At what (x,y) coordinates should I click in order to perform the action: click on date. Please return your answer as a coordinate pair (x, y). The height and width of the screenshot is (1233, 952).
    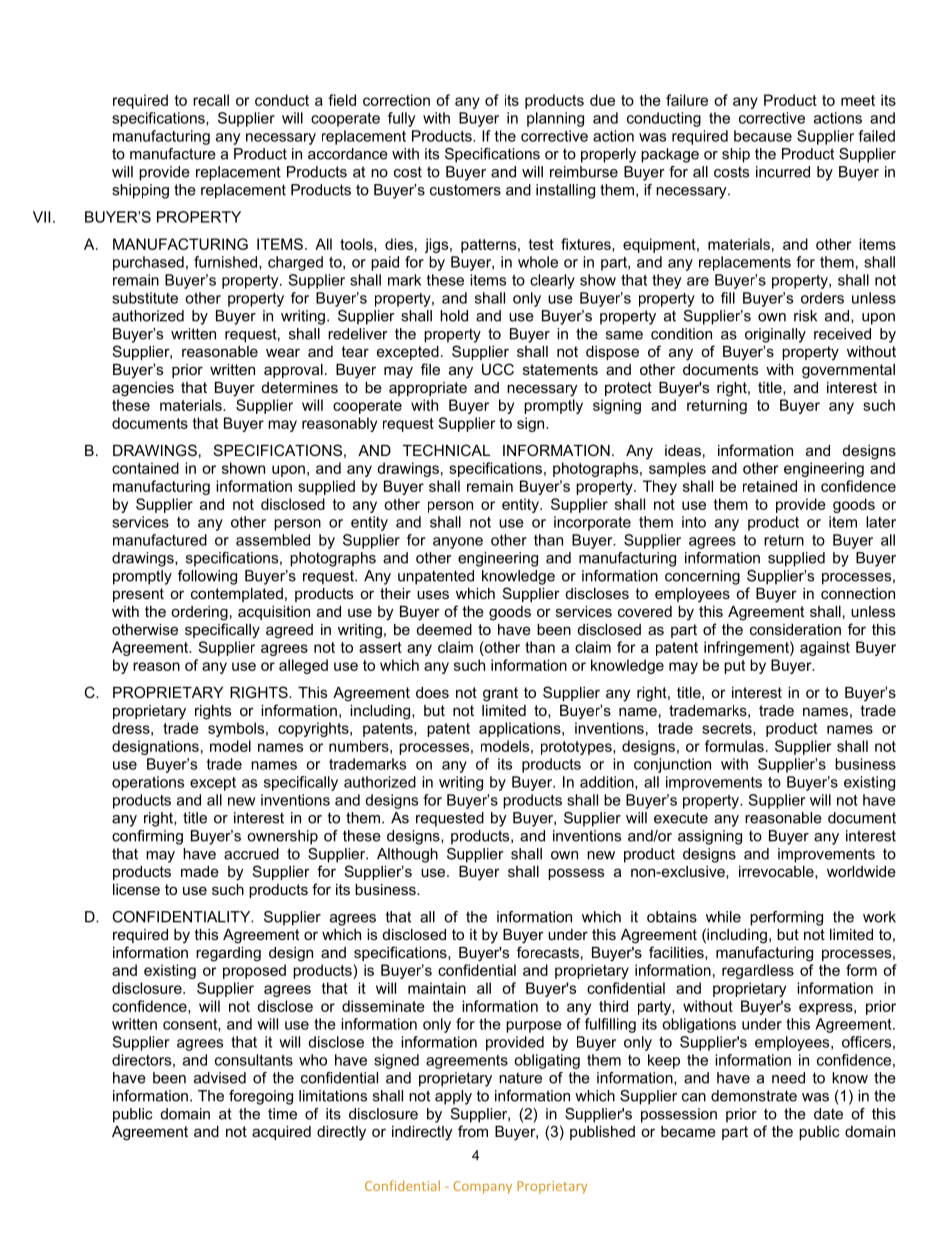
    Looking at the image, I should click on (828, 1114).
